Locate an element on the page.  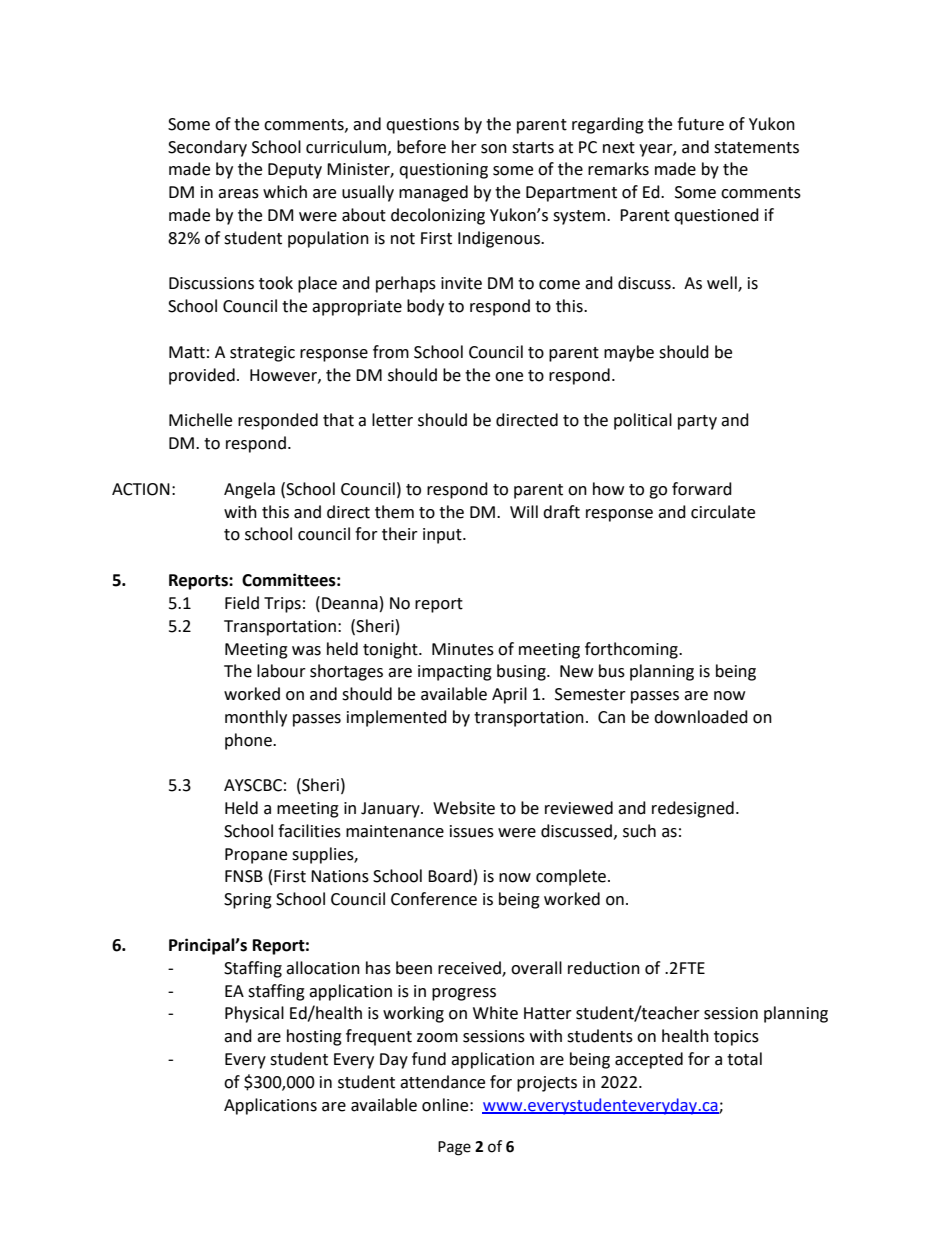
Field is located at coordinates (242, 603).
